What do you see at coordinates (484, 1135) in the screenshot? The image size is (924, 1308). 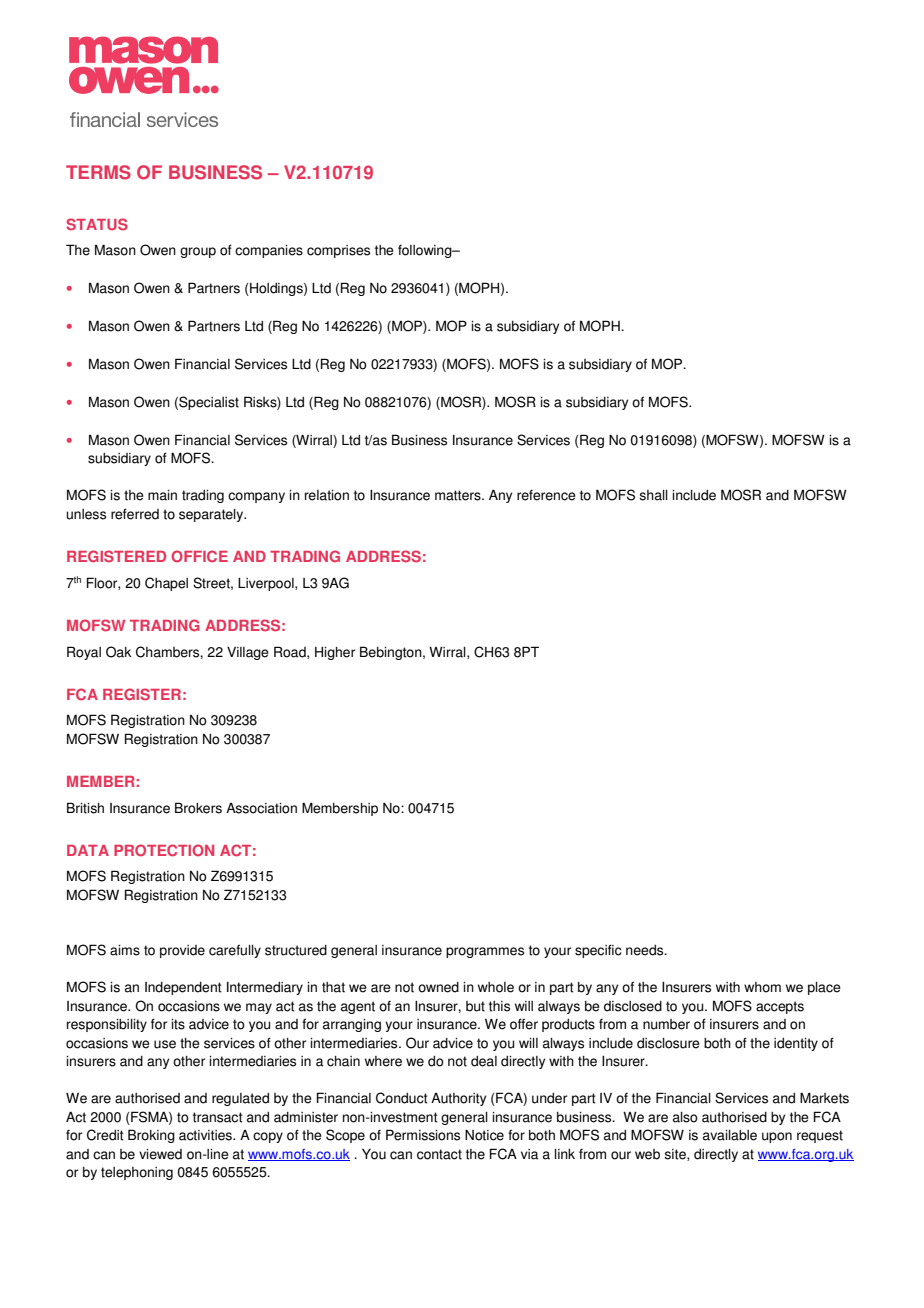 I see `Notice` at bounding box center [484, 1135].
